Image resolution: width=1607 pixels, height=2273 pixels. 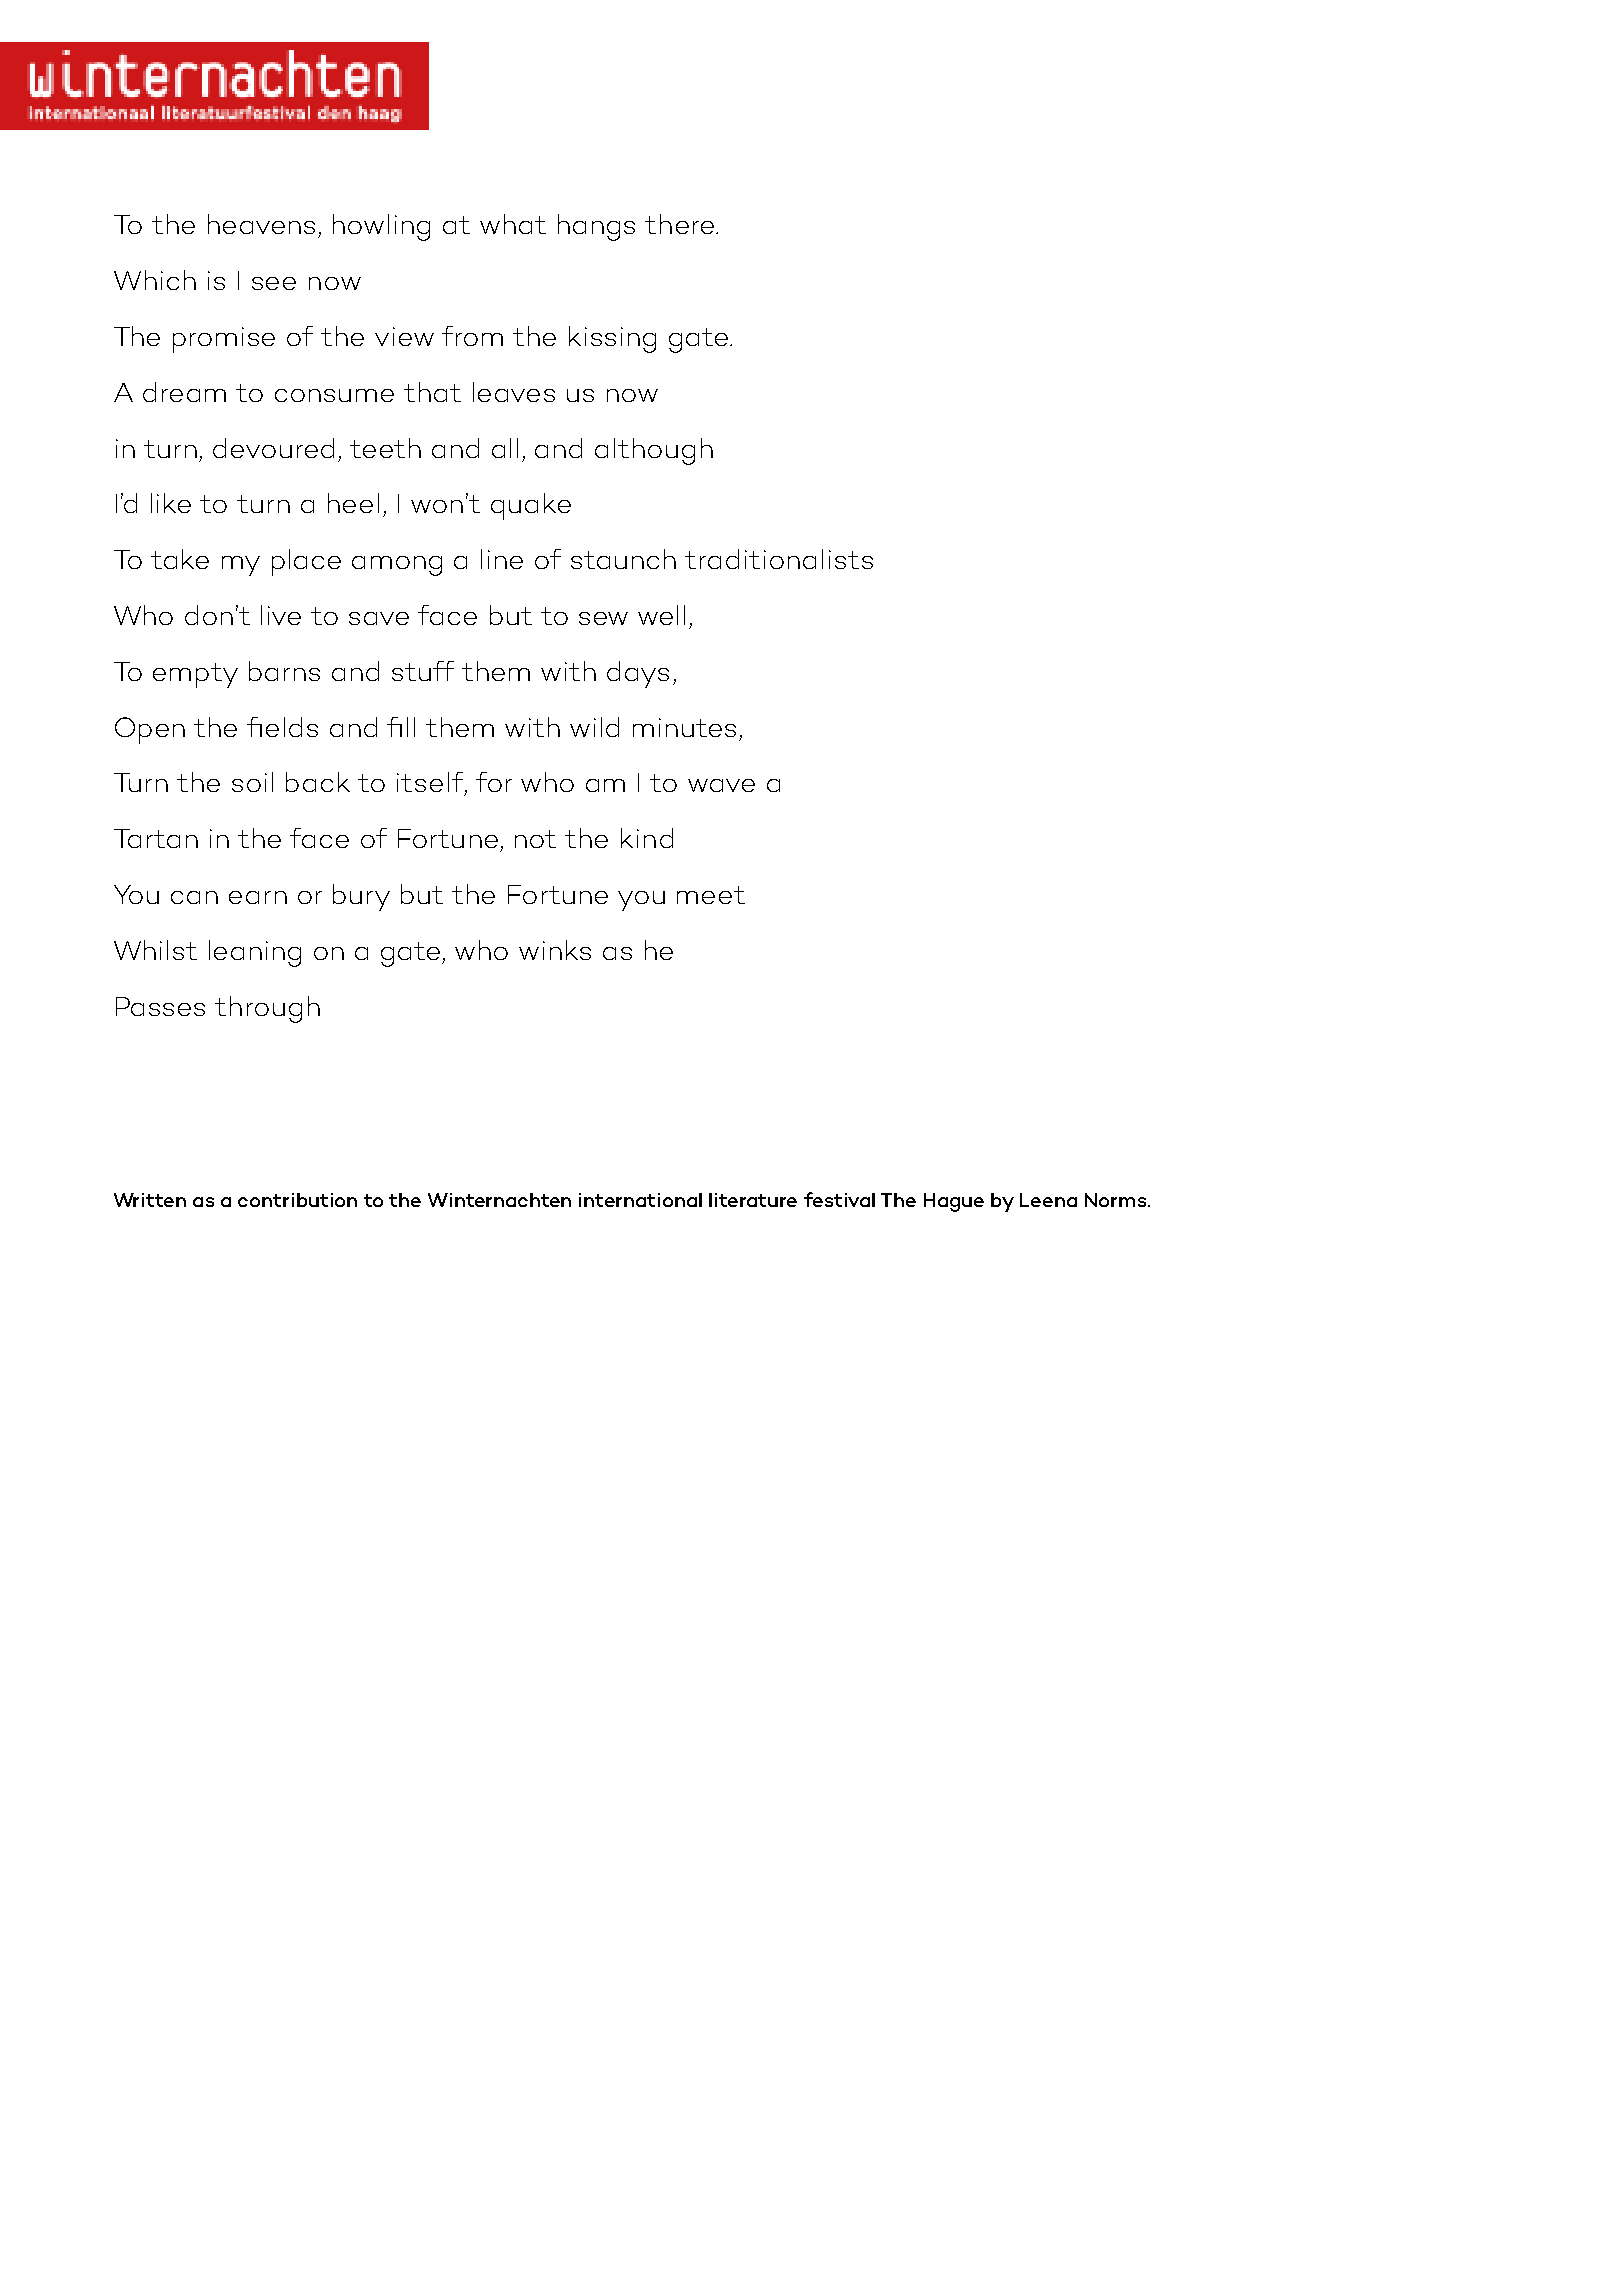 I want to click on heavens, so click(x=261, y=224).
